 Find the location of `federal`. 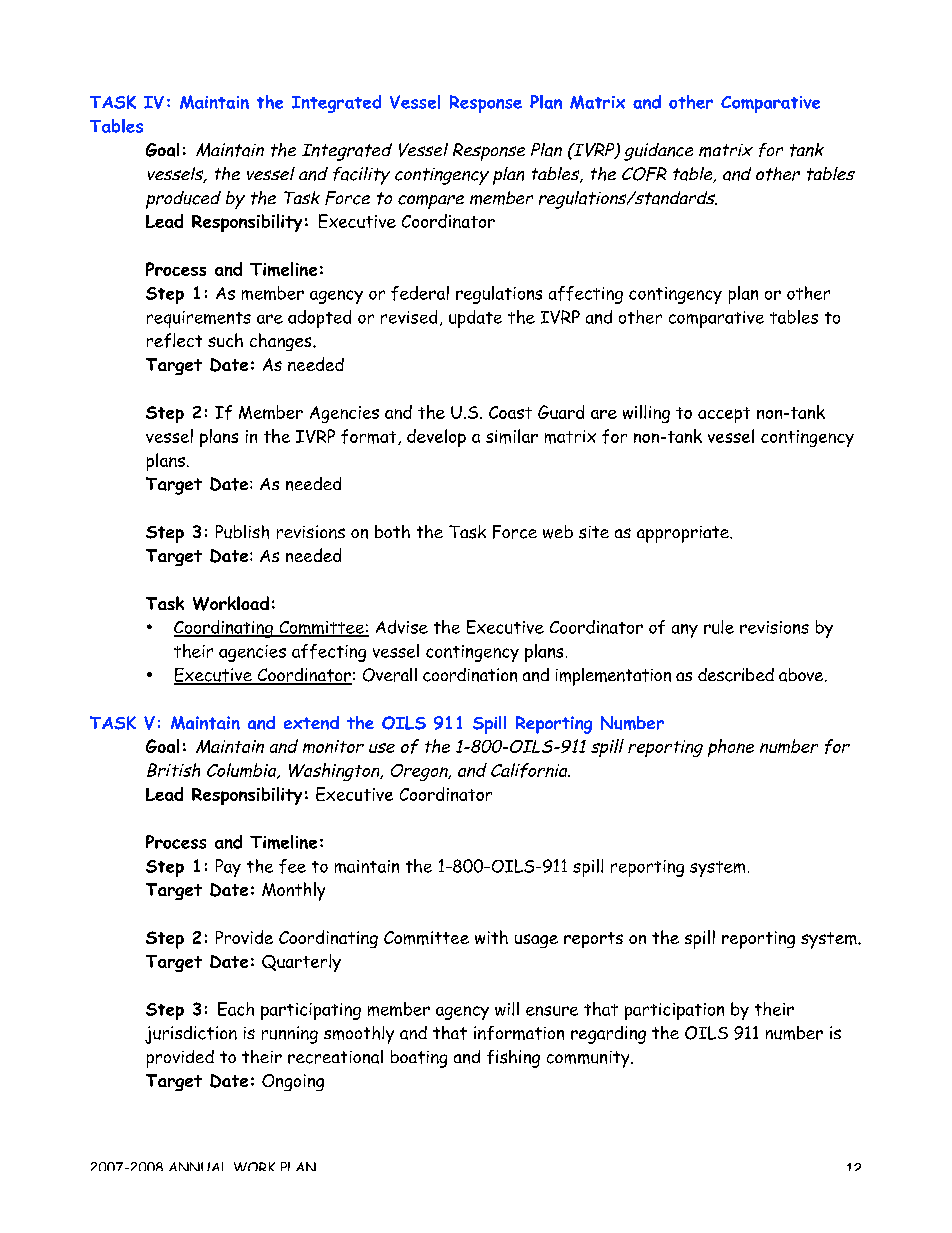

federal is located at coordinates (420, 293).
